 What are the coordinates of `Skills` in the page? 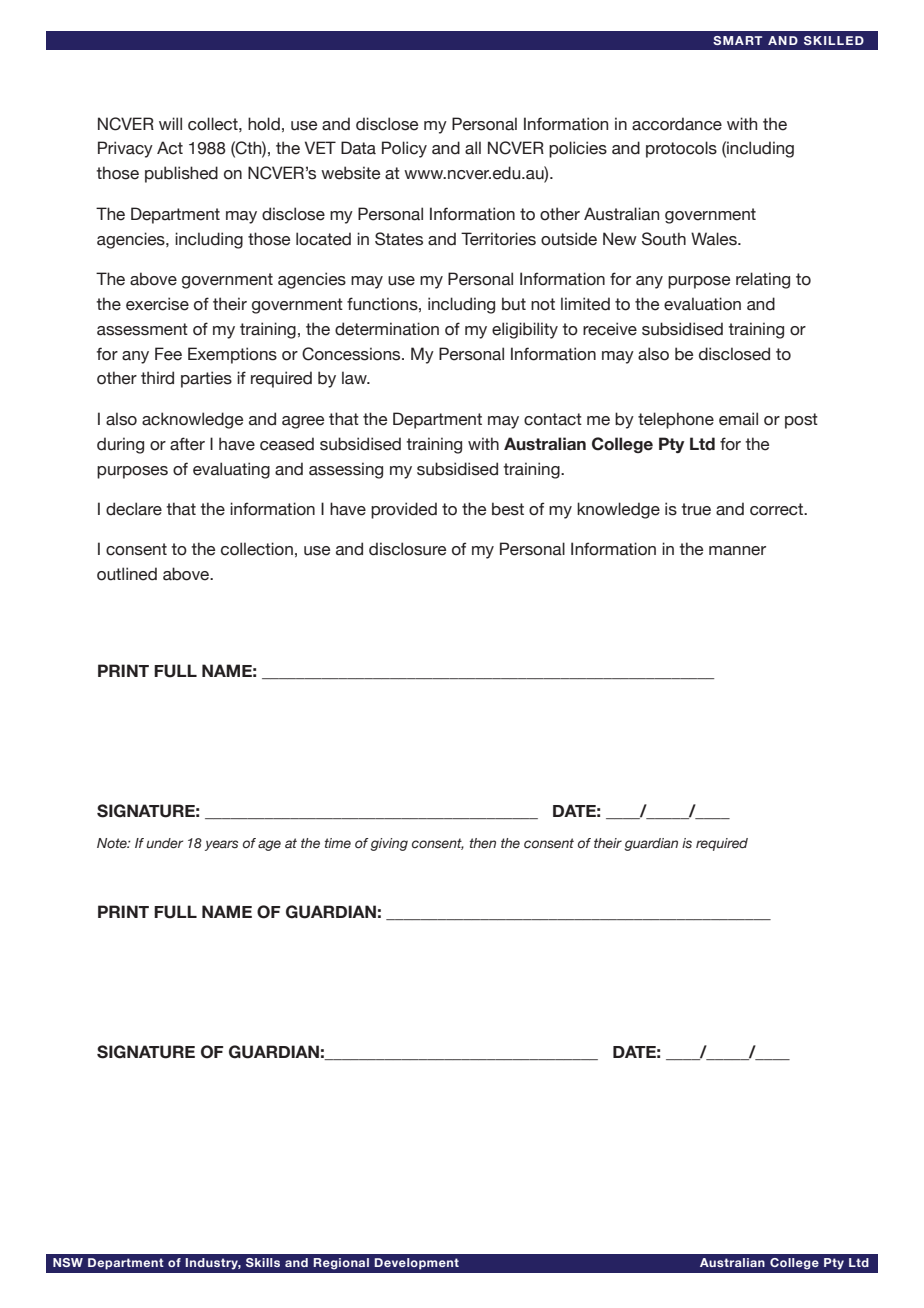 It's located at (263, 1262).
